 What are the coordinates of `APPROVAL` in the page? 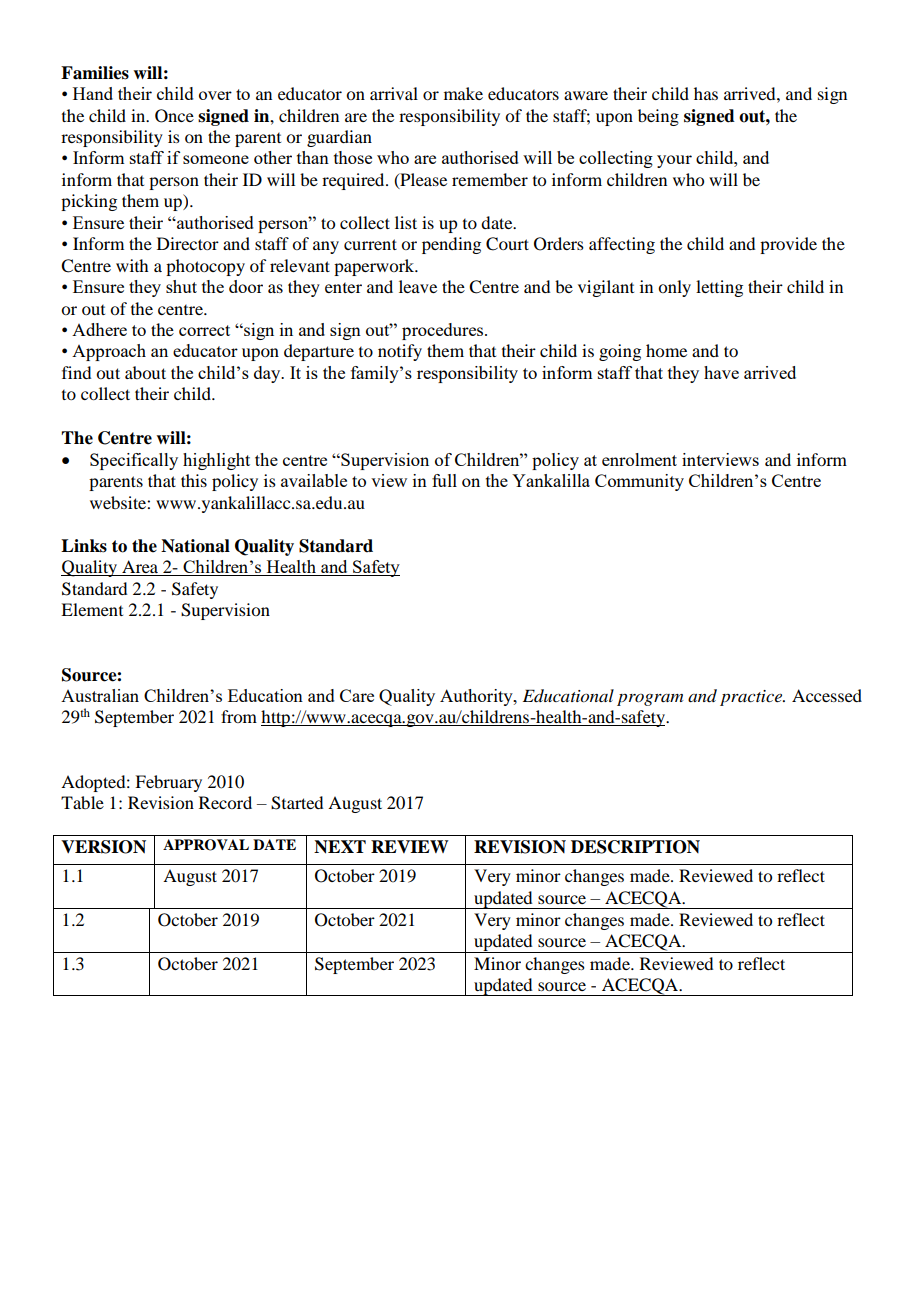 It's located at (206, 845).
